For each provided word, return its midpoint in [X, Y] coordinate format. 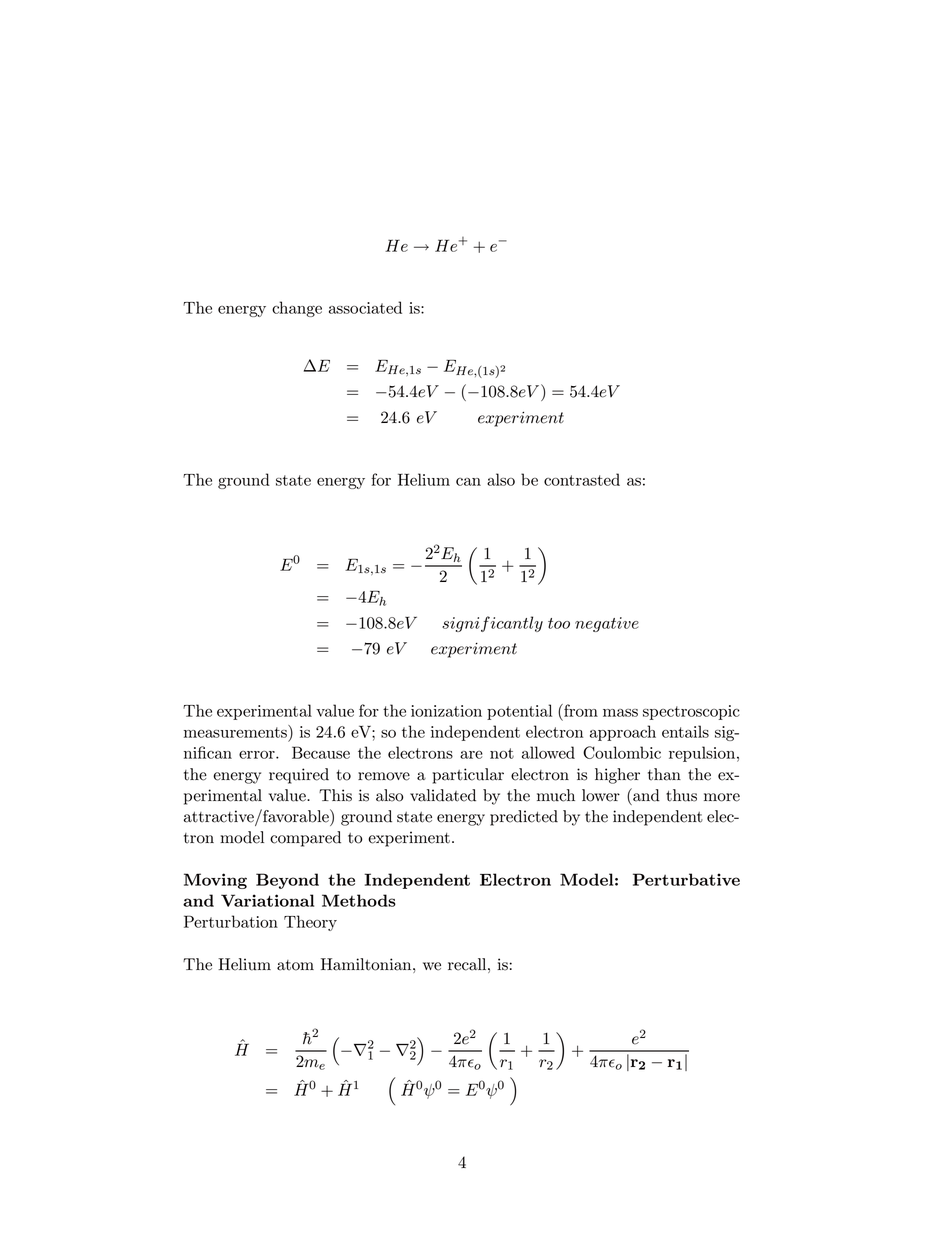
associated [365, 307]
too [559, 623]
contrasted [582, 479]
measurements [236, 731]
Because [321, 752]
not [502, 753]
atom [295, 965]
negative [607, 624]
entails [685, 731]
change [297, 309]
